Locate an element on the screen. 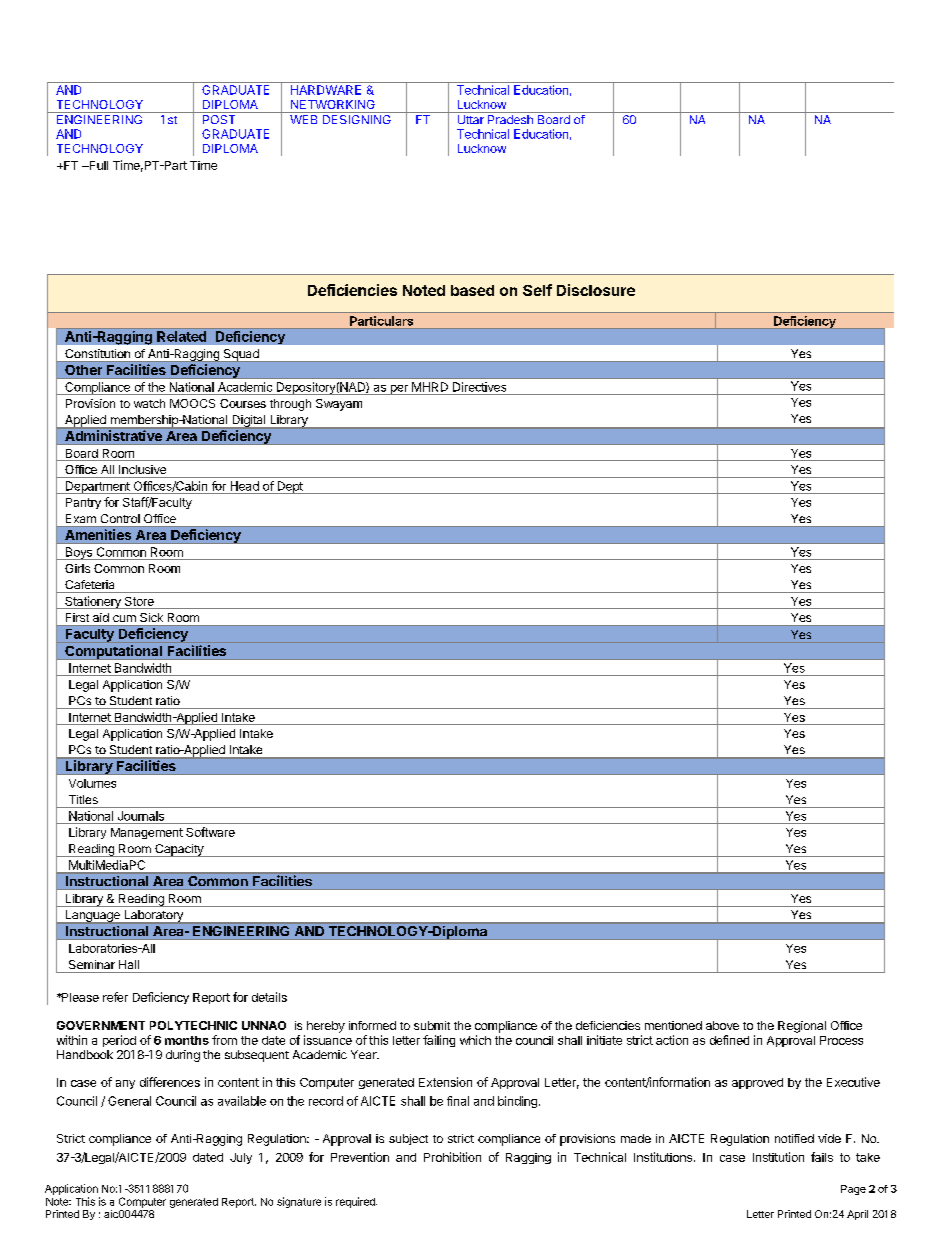 Image resolution: width=952 pixels, height=1233 pixels. Regional is located at coordinates (802, 1027).
